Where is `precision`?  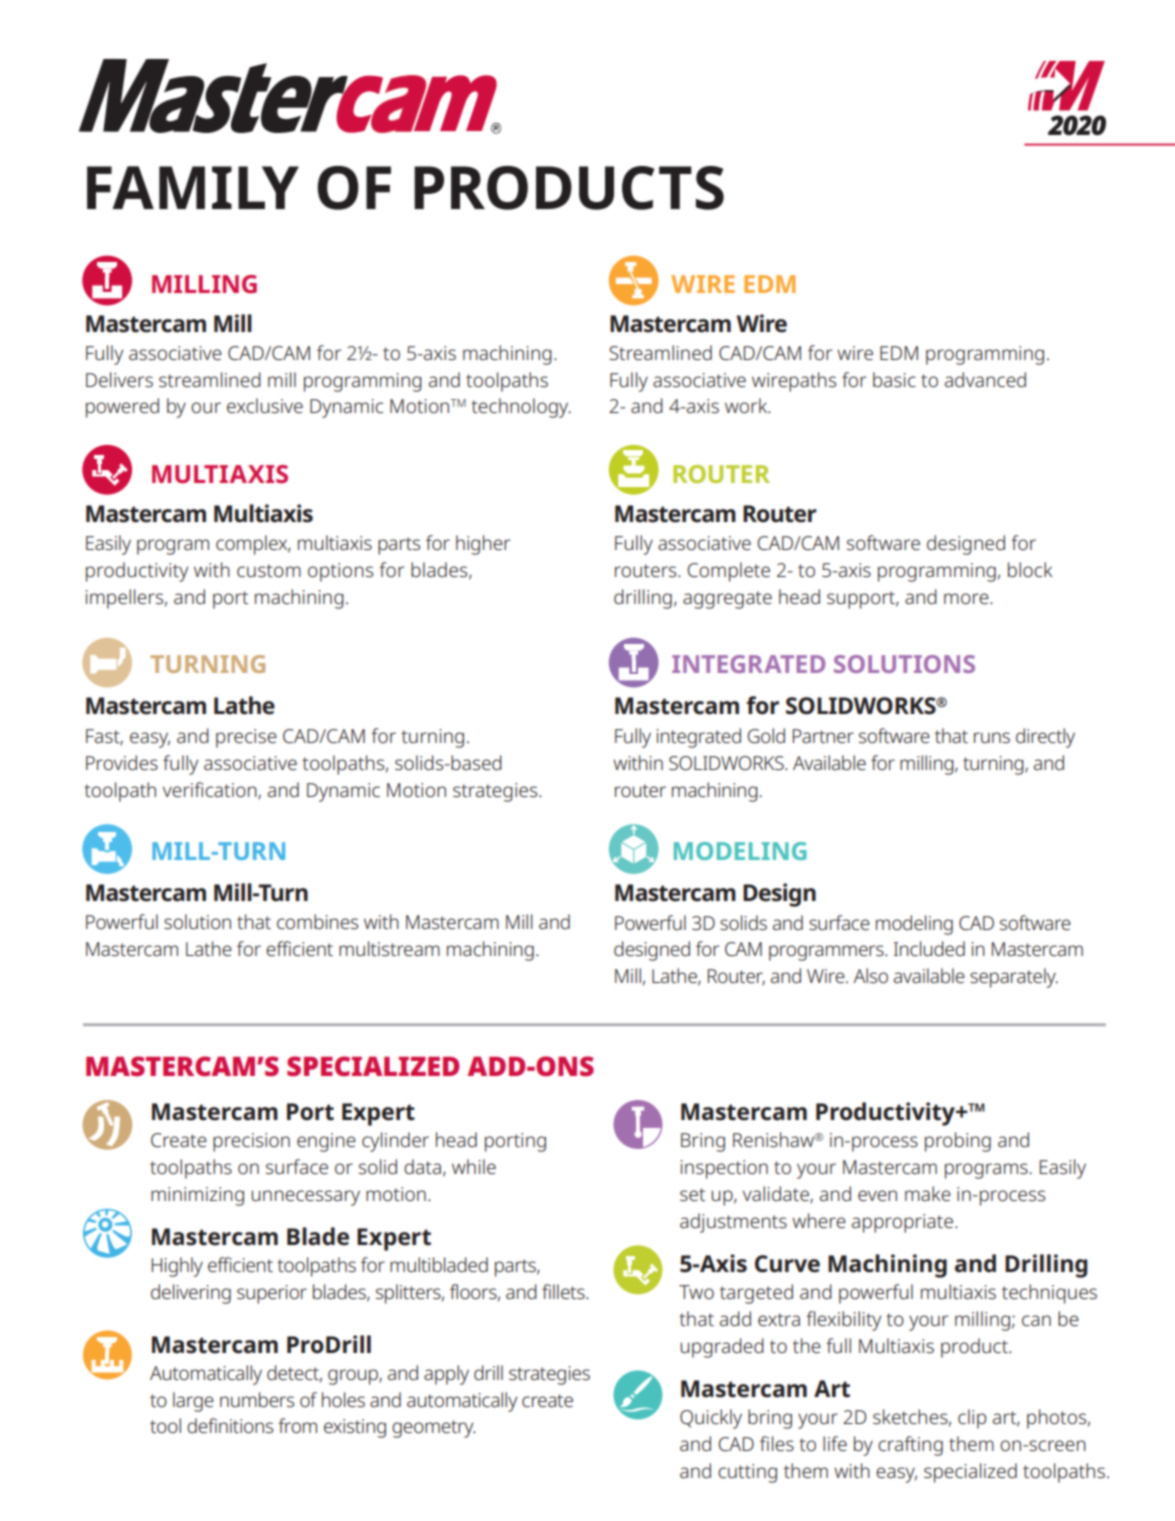
precision is located at coordinates (251, 1142).
